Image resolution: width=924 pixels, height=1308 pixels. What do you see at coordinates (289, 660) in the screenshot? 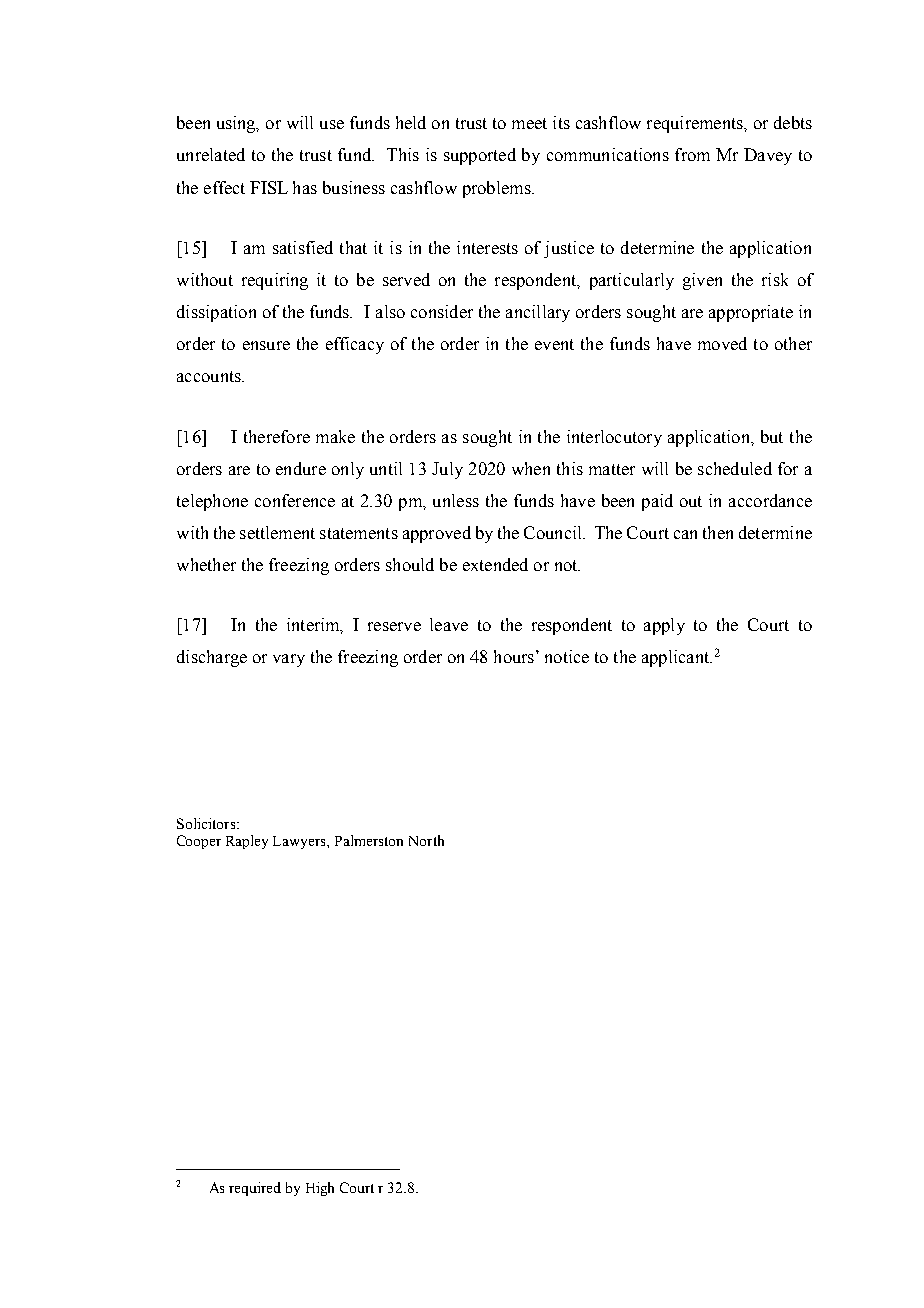
I see `vary` at bounding box center [289, 660].
